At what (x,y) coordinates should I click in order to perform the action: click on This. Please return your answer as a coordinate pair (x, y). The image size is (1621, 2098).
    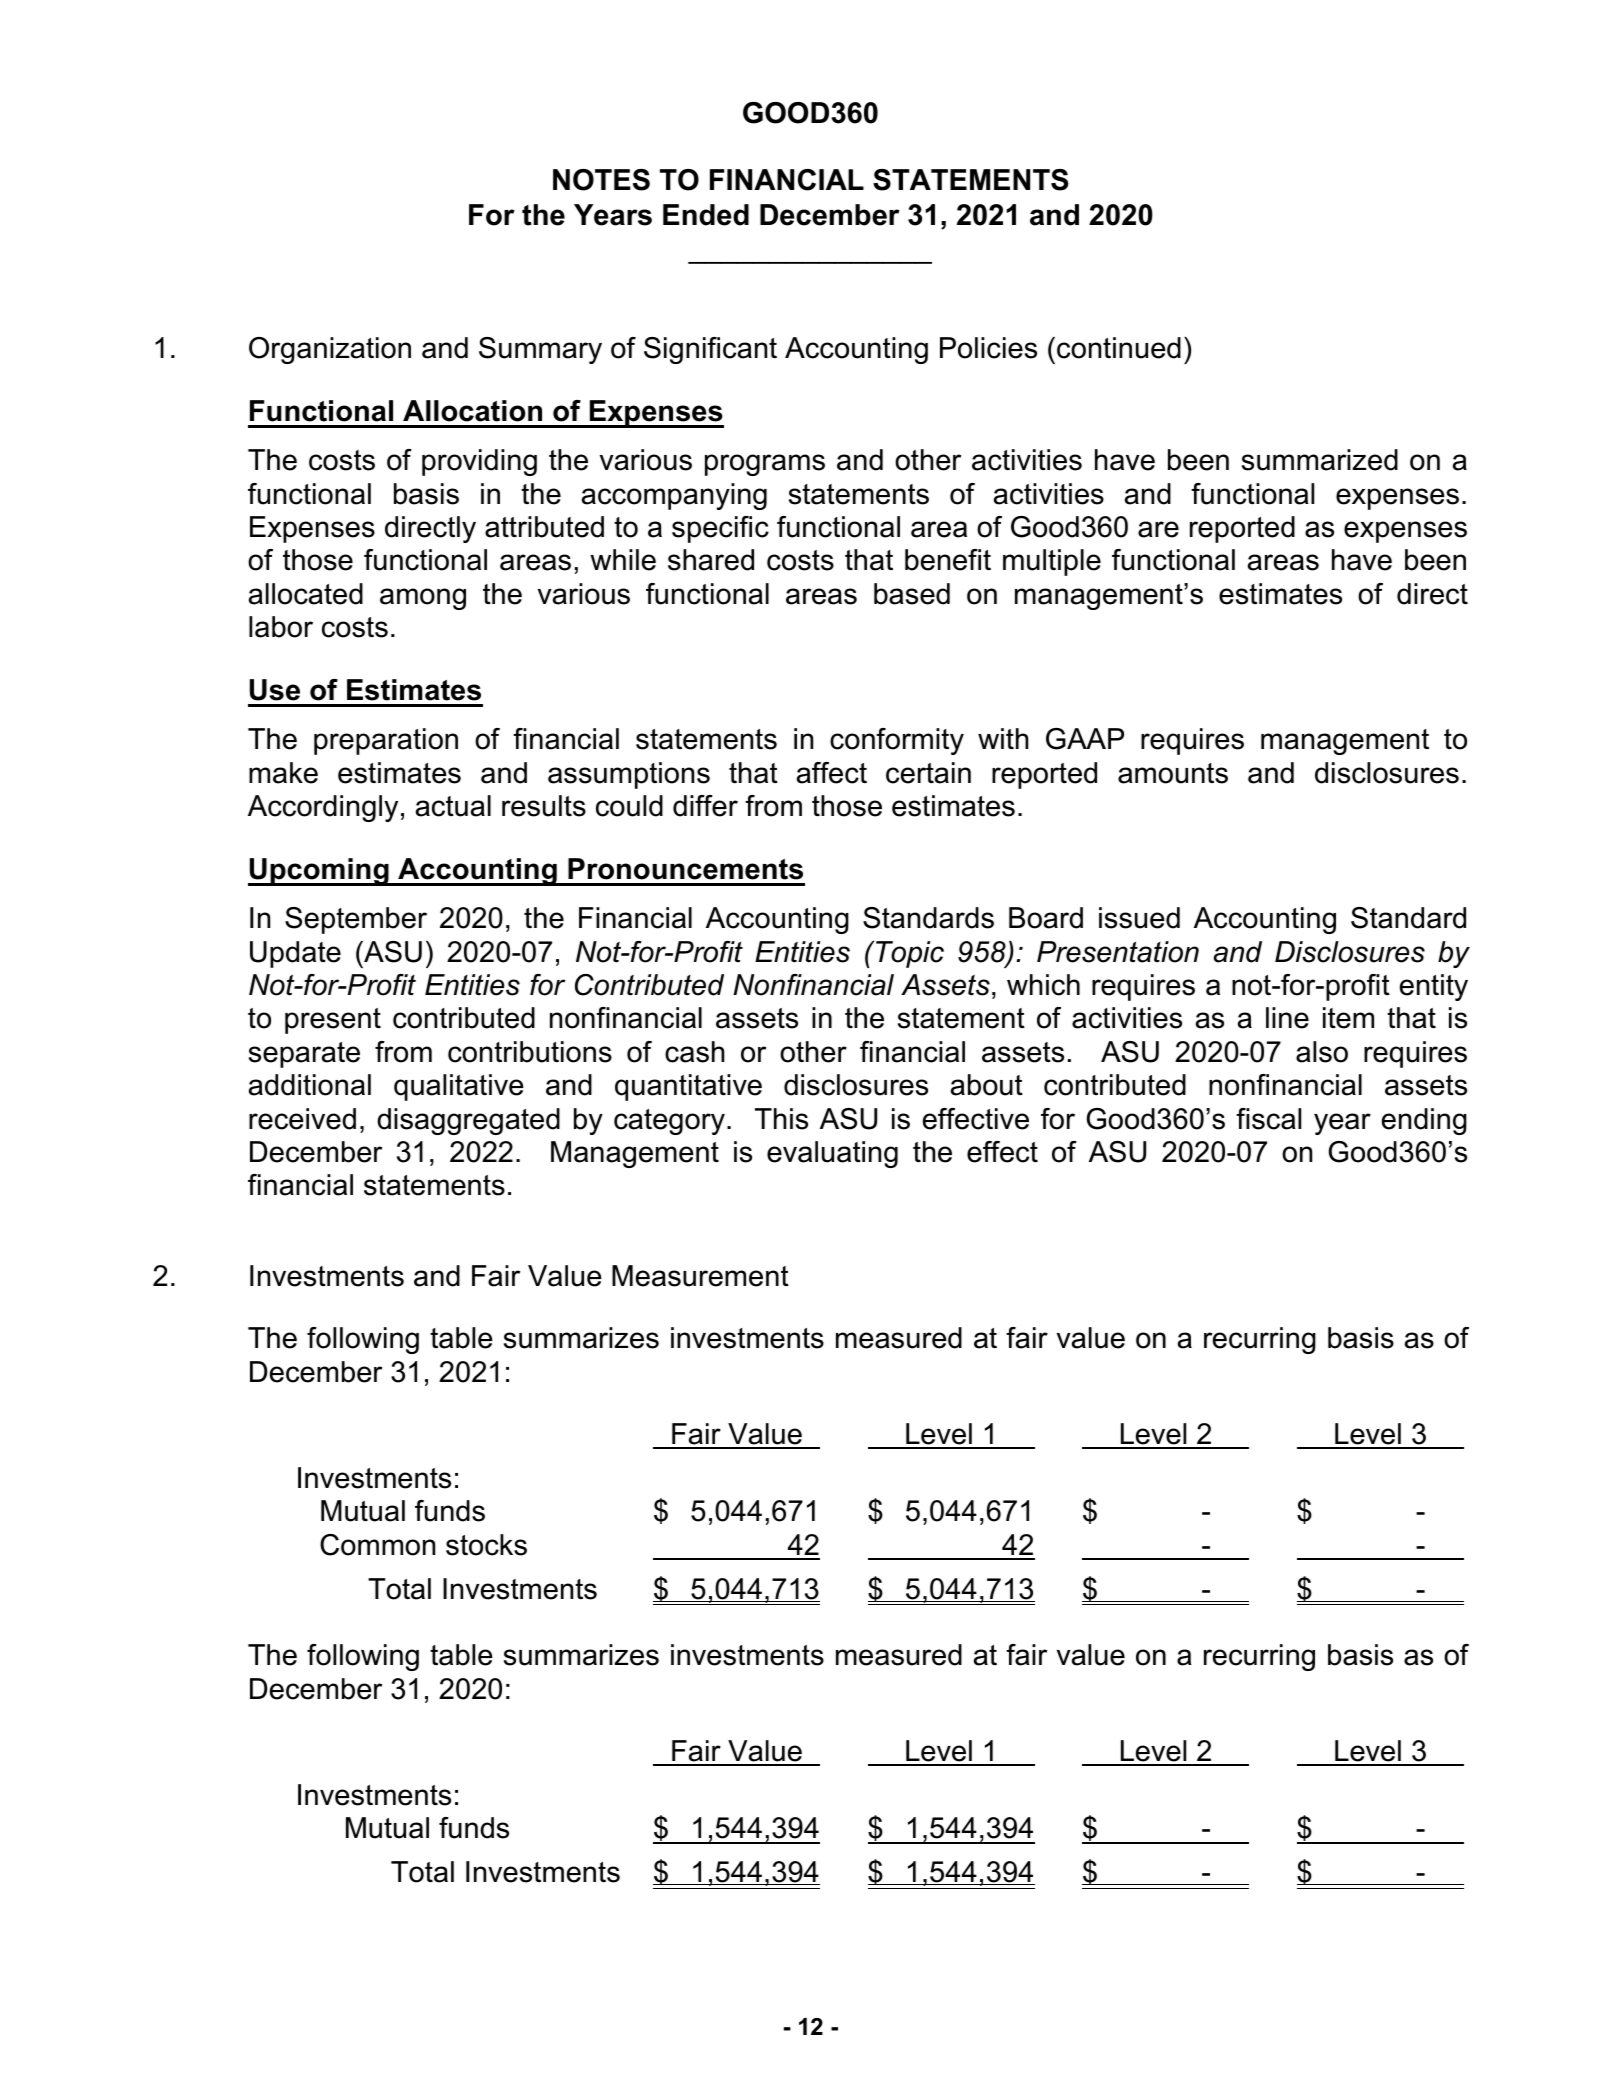
    Looking at the image, I should click on (781, 1119).
